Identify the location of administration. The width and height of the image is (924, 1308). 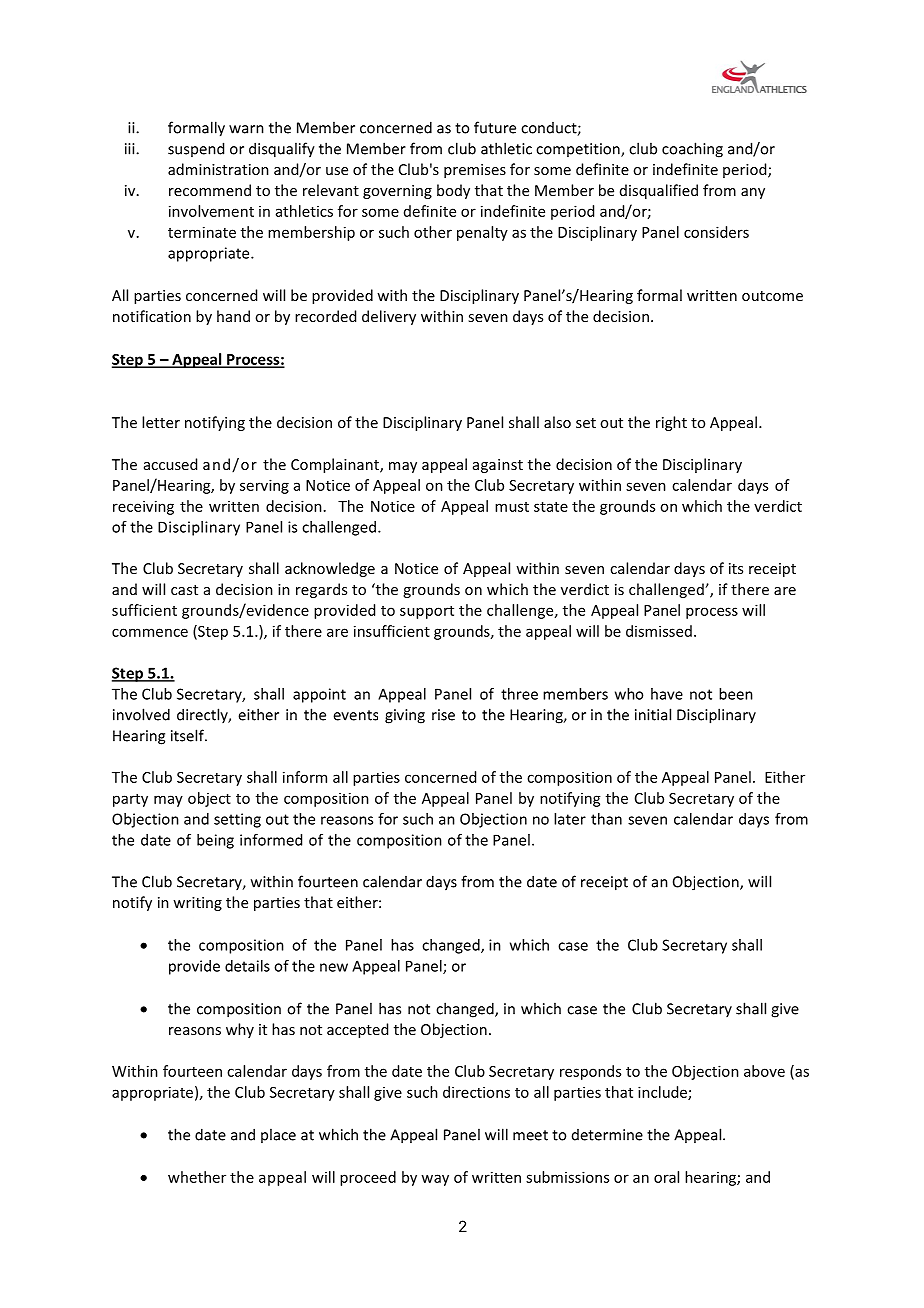
(218, 169).
